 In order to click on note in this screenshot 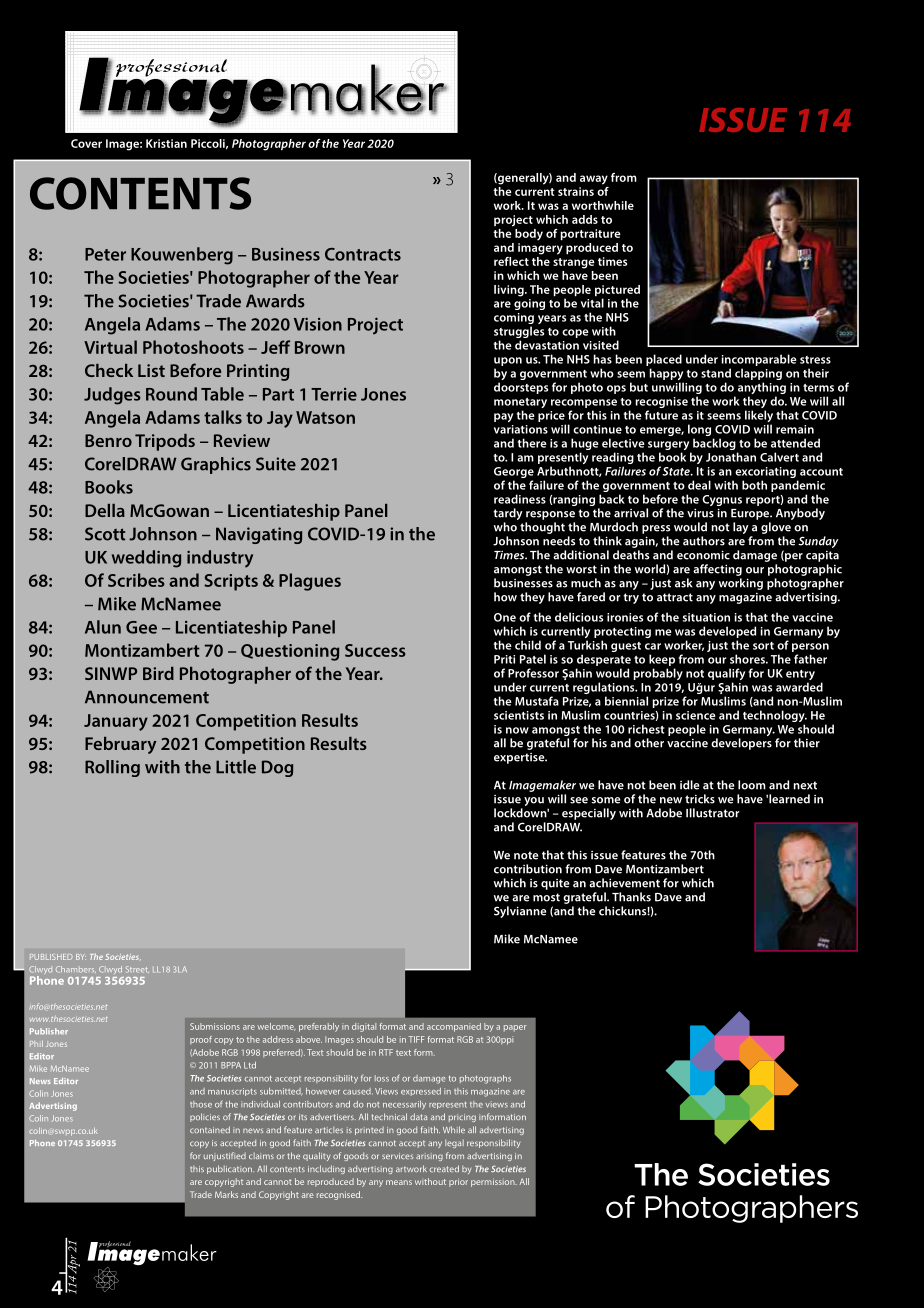, I will do `click(526, 855)`.
